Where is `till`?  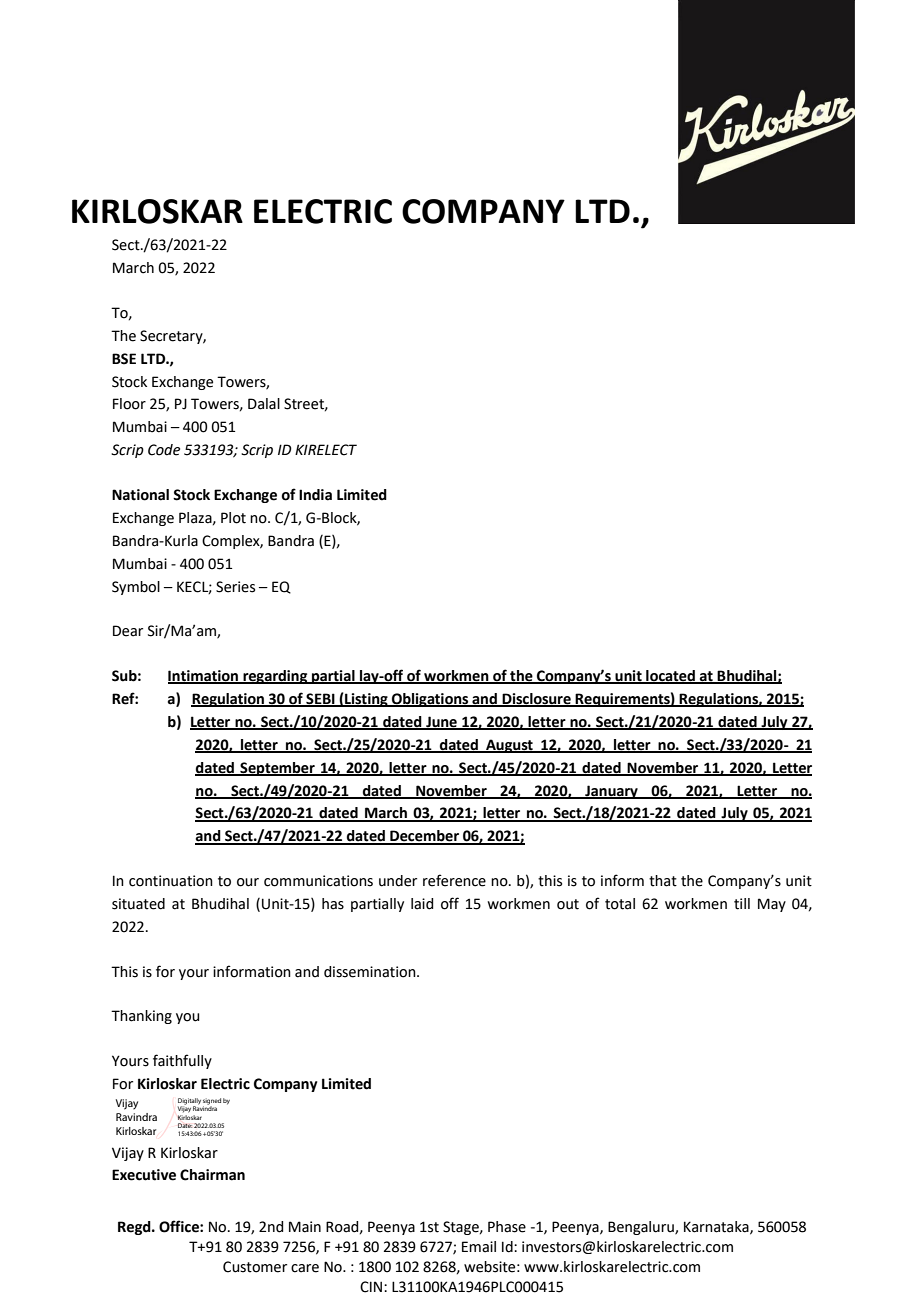
till is located at coordinates (742, 904).
